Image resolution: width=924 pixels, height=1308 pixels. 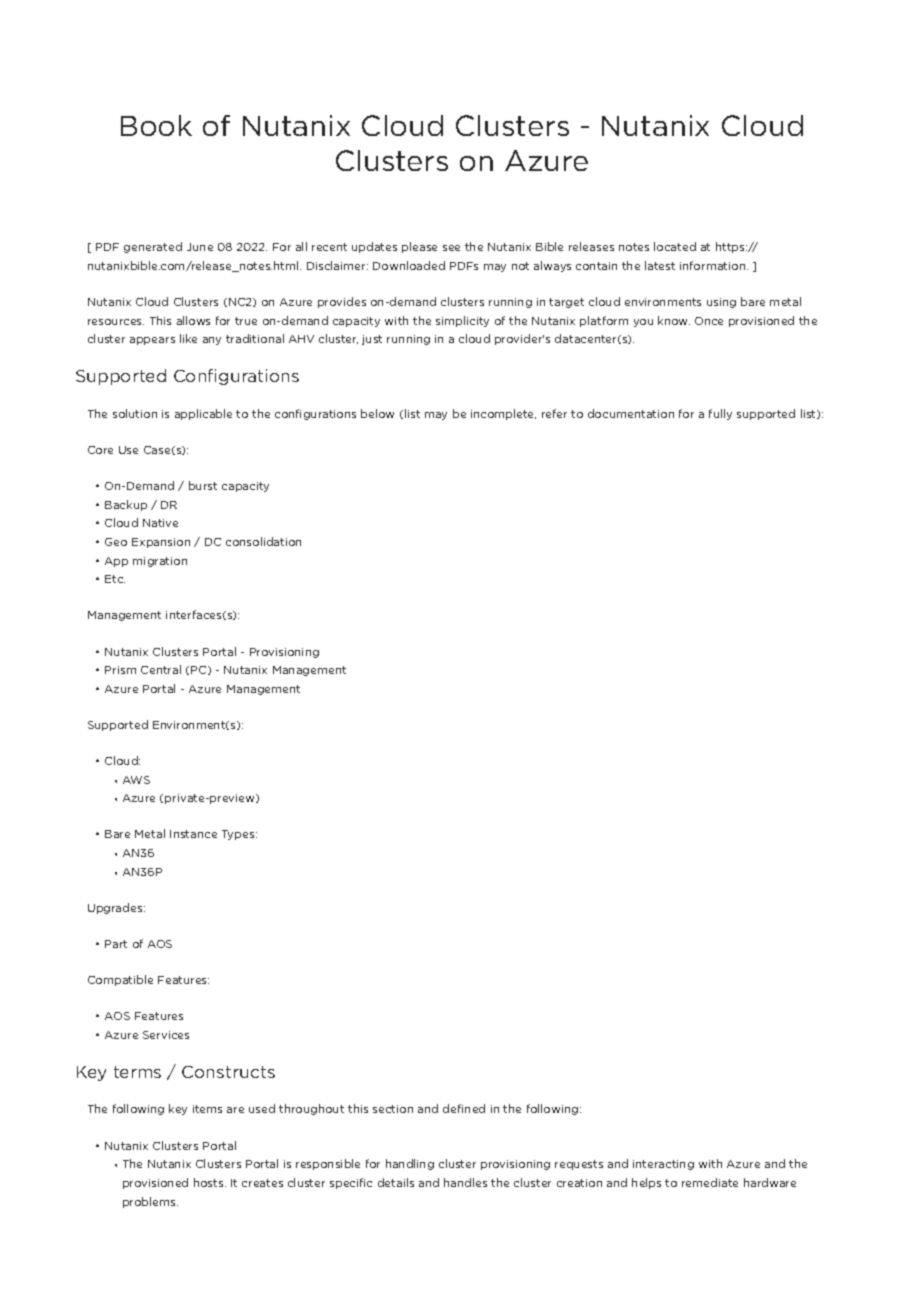 What do you see at coordinates (462, 321) in the image?
I see `simplicity` at bounding box center [462, 321].
